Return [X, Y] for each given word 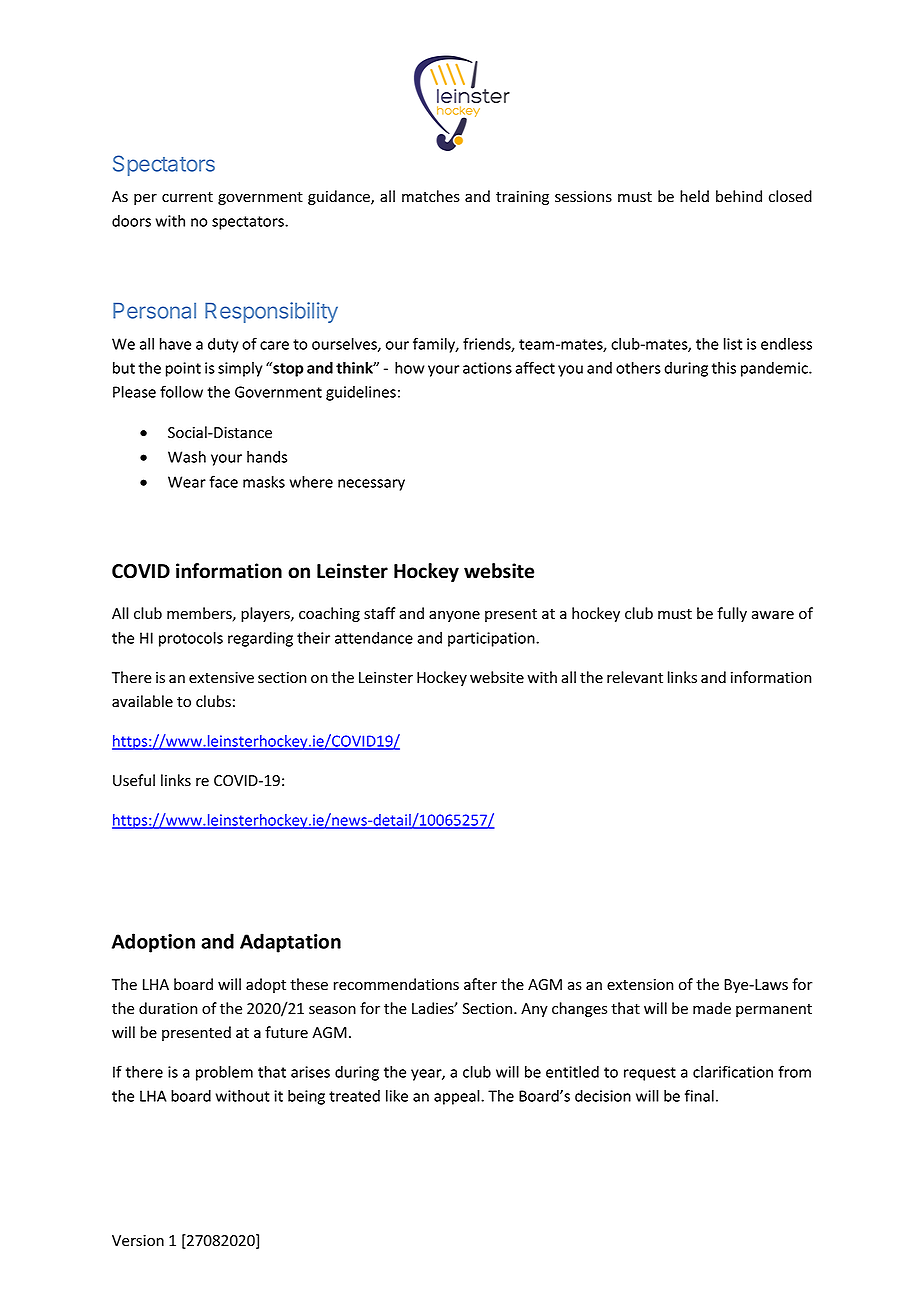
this [724, 368]
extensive [221, 678]
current [187, 197]
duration [168, 1008]
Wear [187, 482]
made [712, 1008]
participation [492, 639]
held [694, 196]
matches [431, 196]
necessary [371, 485]
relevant [635, 677]
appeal [458, 1097]
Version [138, 1240]
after [480, 984]
